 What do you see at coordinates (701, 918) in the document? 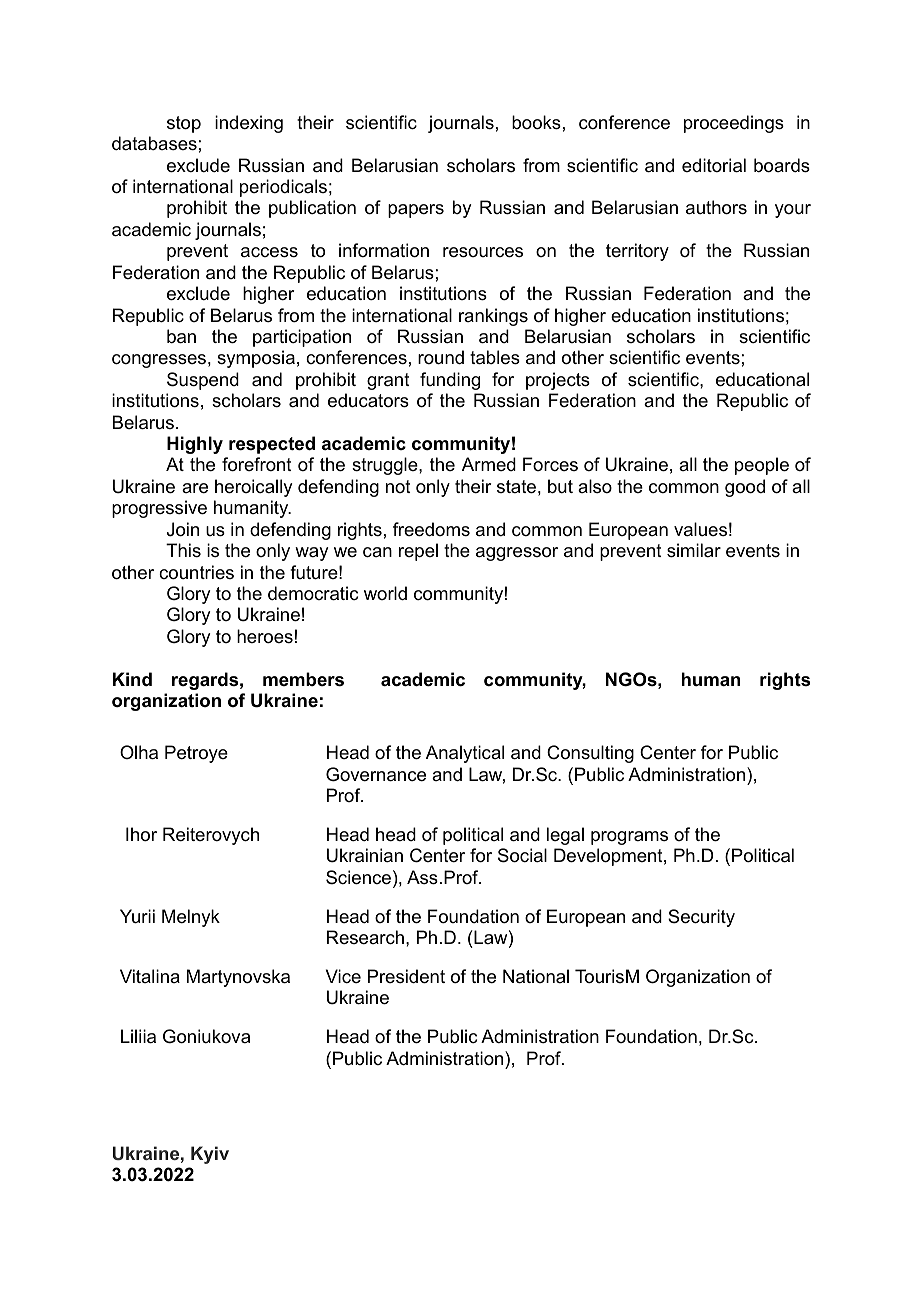
I see `Security` at bounding box center [701, 918].
